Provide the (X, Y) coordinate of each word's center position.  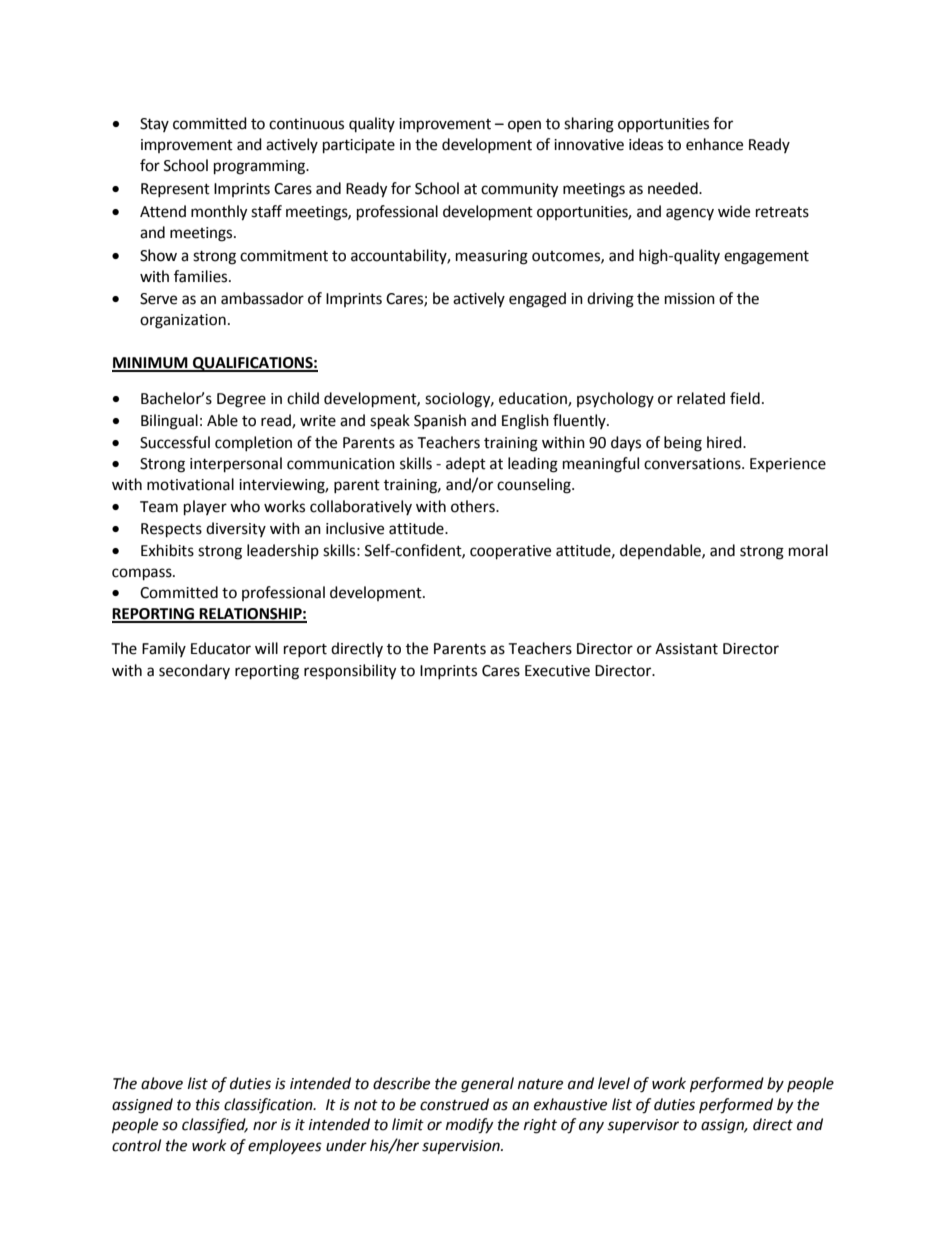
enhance (714, 144)
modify (469, 1126)
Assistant (686, 649)
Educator (221, 648)
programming (261, 167)
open (524, 126)
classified (215, 1126)
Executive (557, 671)
